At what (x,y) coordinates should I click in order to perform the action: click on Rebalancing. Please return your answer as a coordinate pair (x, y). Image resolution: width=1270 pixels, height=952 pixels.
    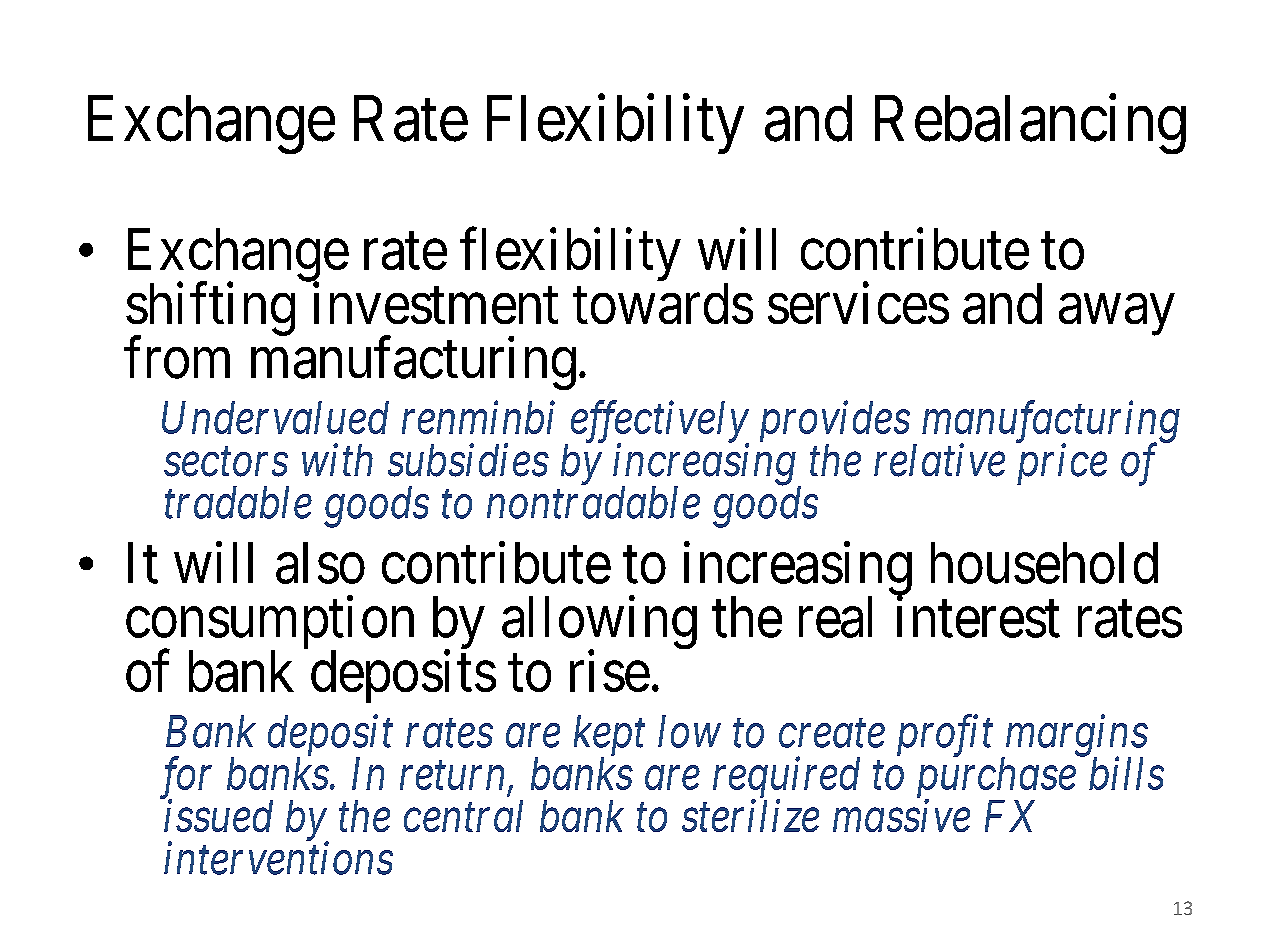
    Looking at the image, I should click on (1030, 124).
